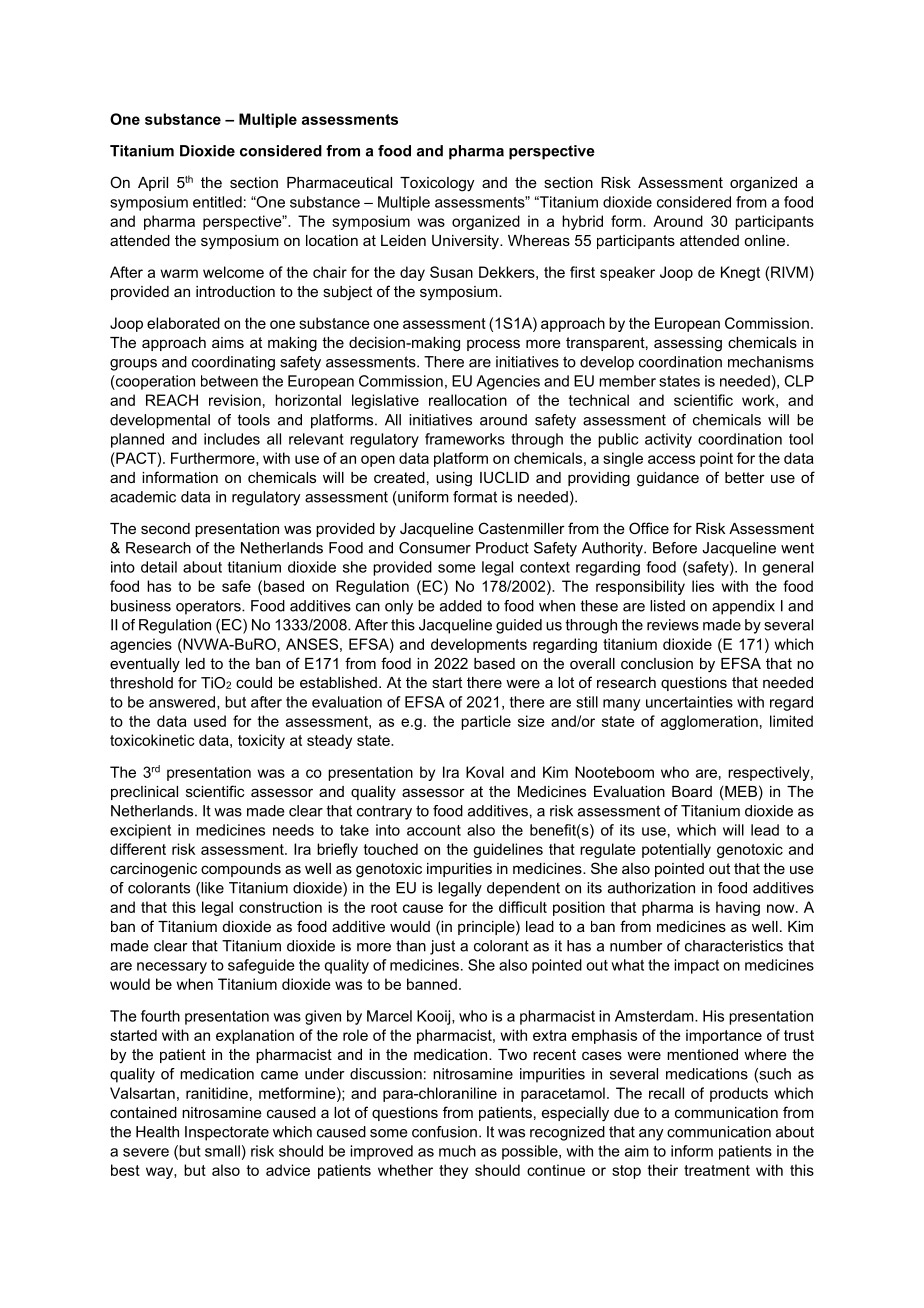  What do you see at coordinates (766, 240) in the page?
I see `online` at bounding box center [766, 240].
